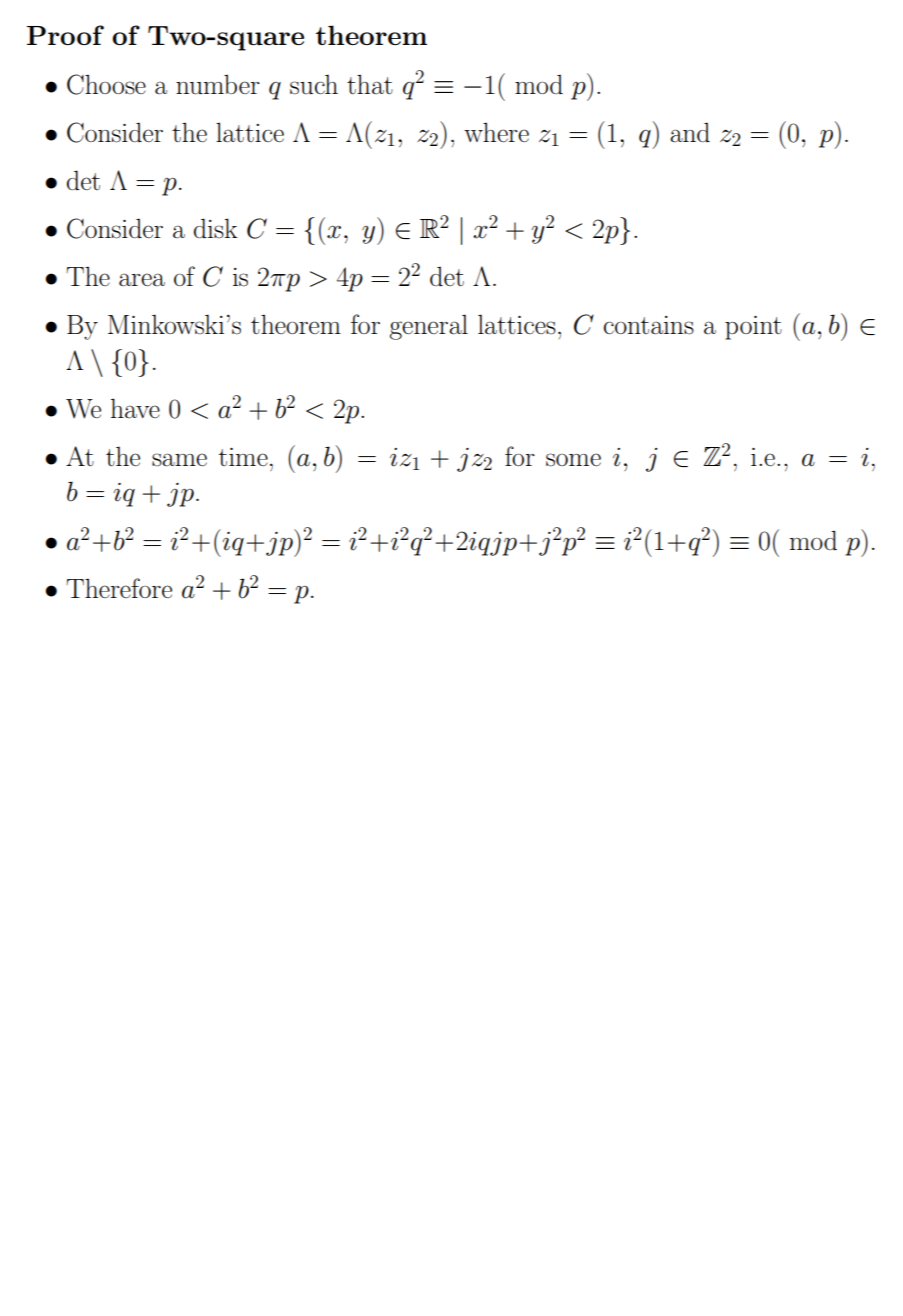  I want to click on have, so click(135, 408).
